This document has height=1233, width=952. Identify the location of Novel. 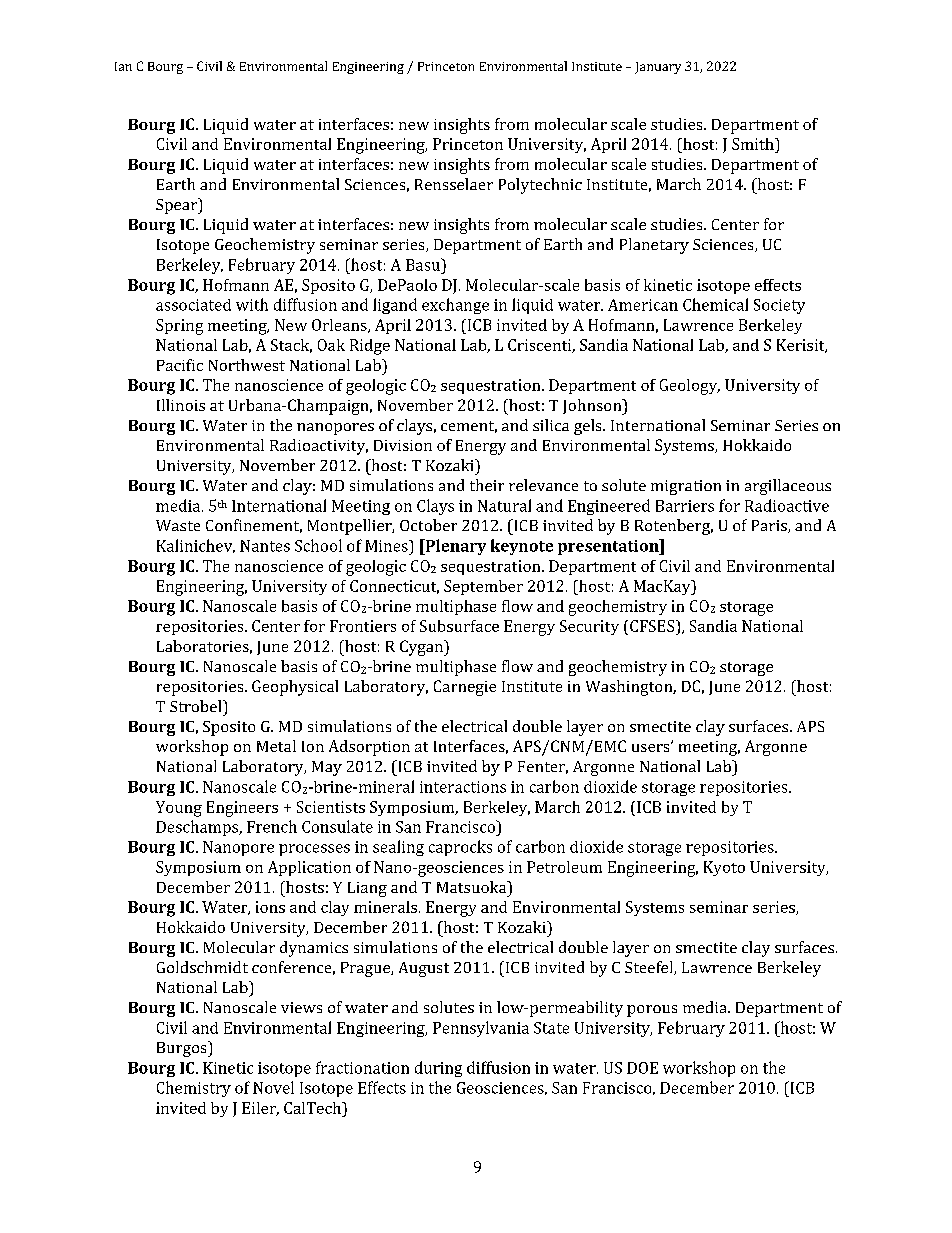
(273, 1087).
